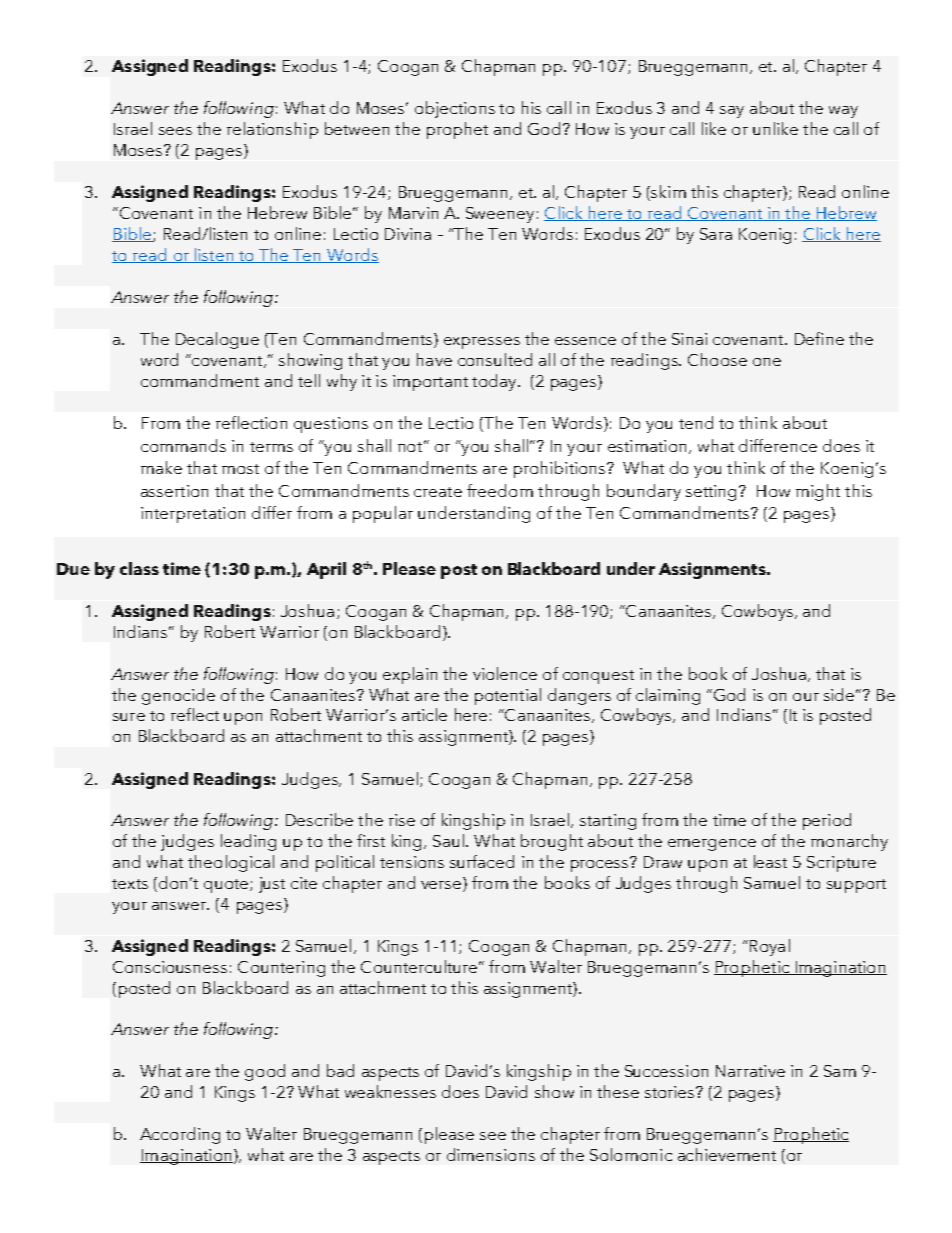 The image size is (952, 1233). I want to click on objections, so click(455, 109).
